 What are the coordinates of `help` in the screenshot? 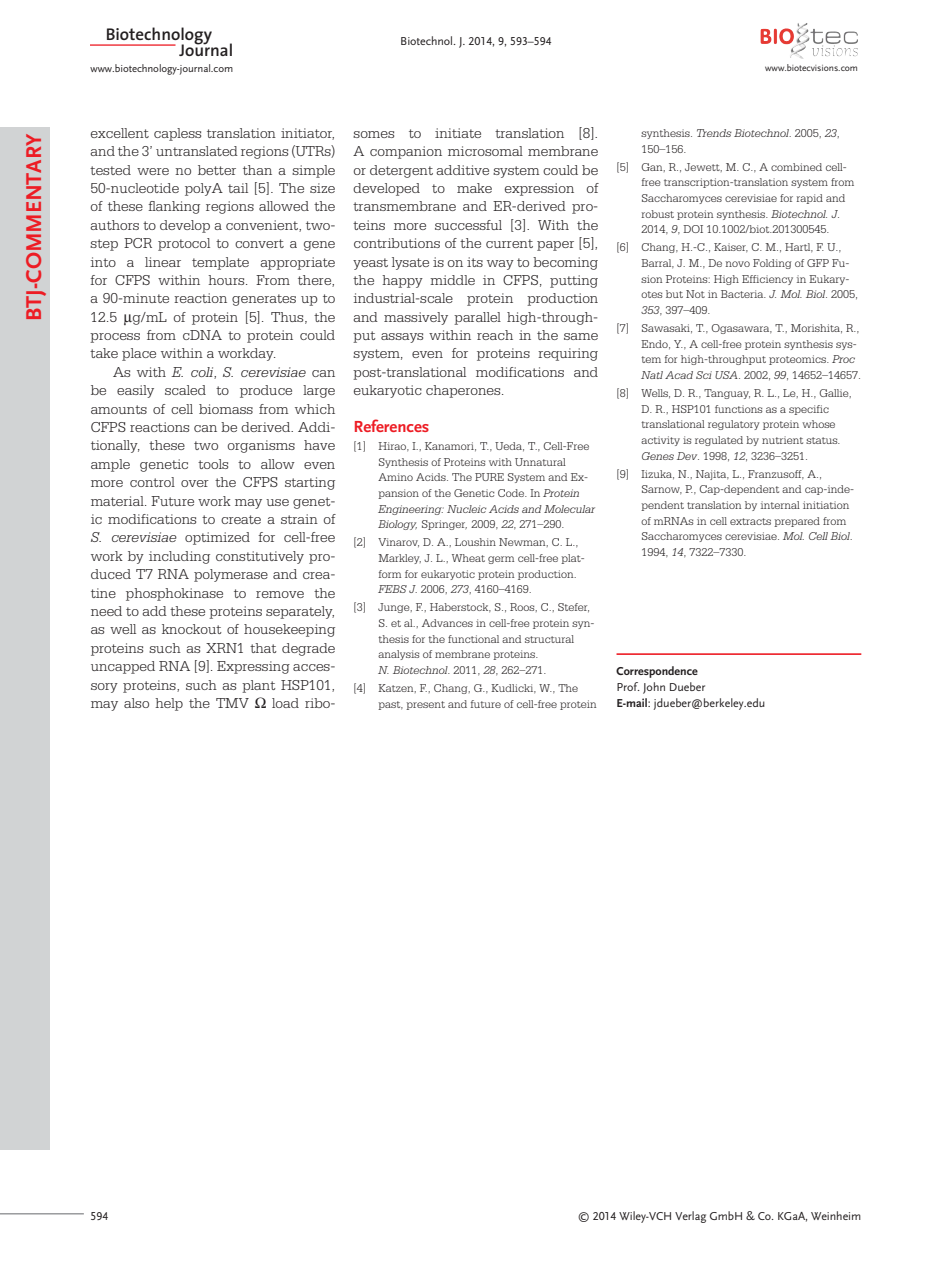 It's located at (169, 704).
